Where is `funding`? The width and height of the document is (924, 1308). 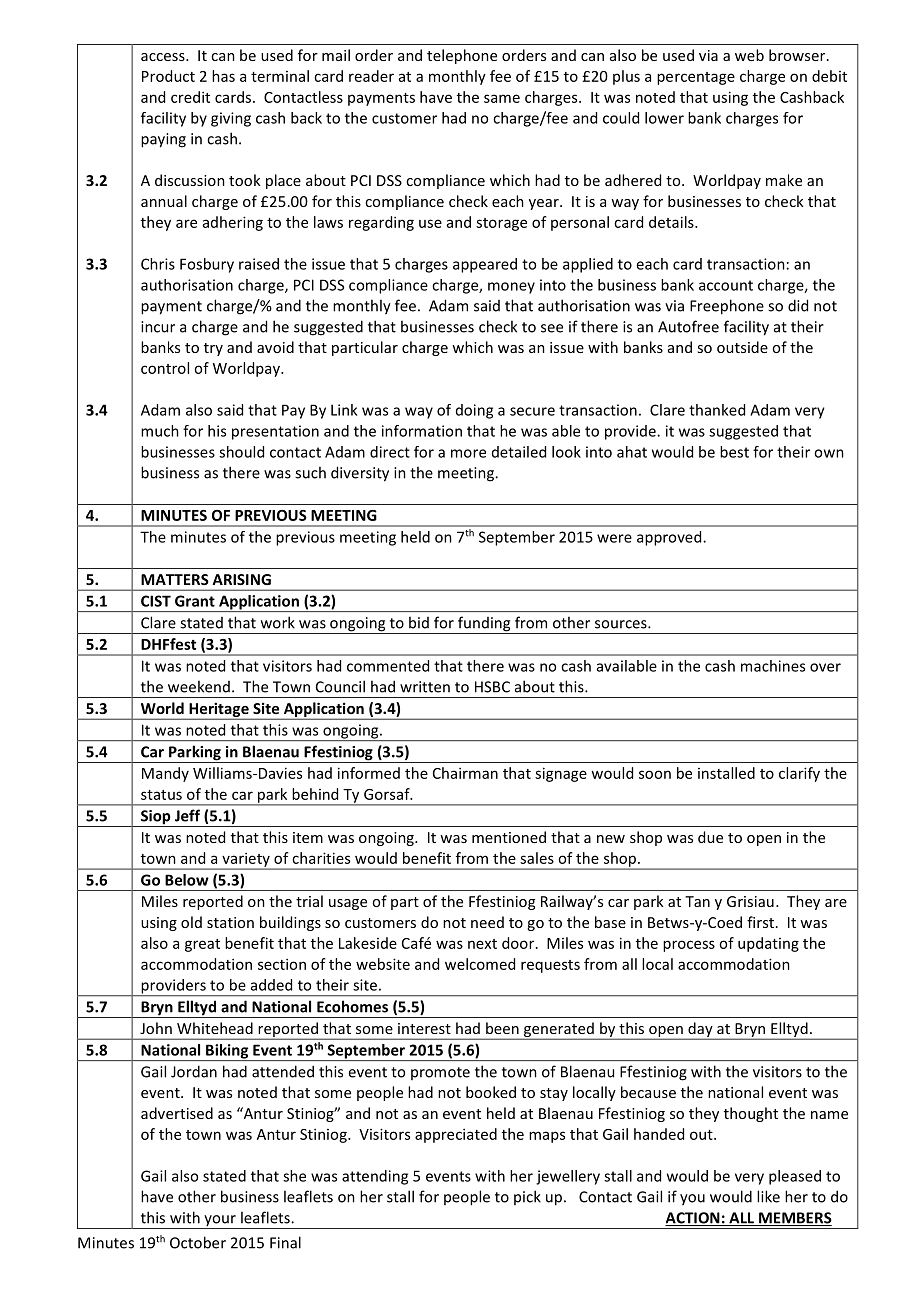 funding is located at coordinates (484, 625).
